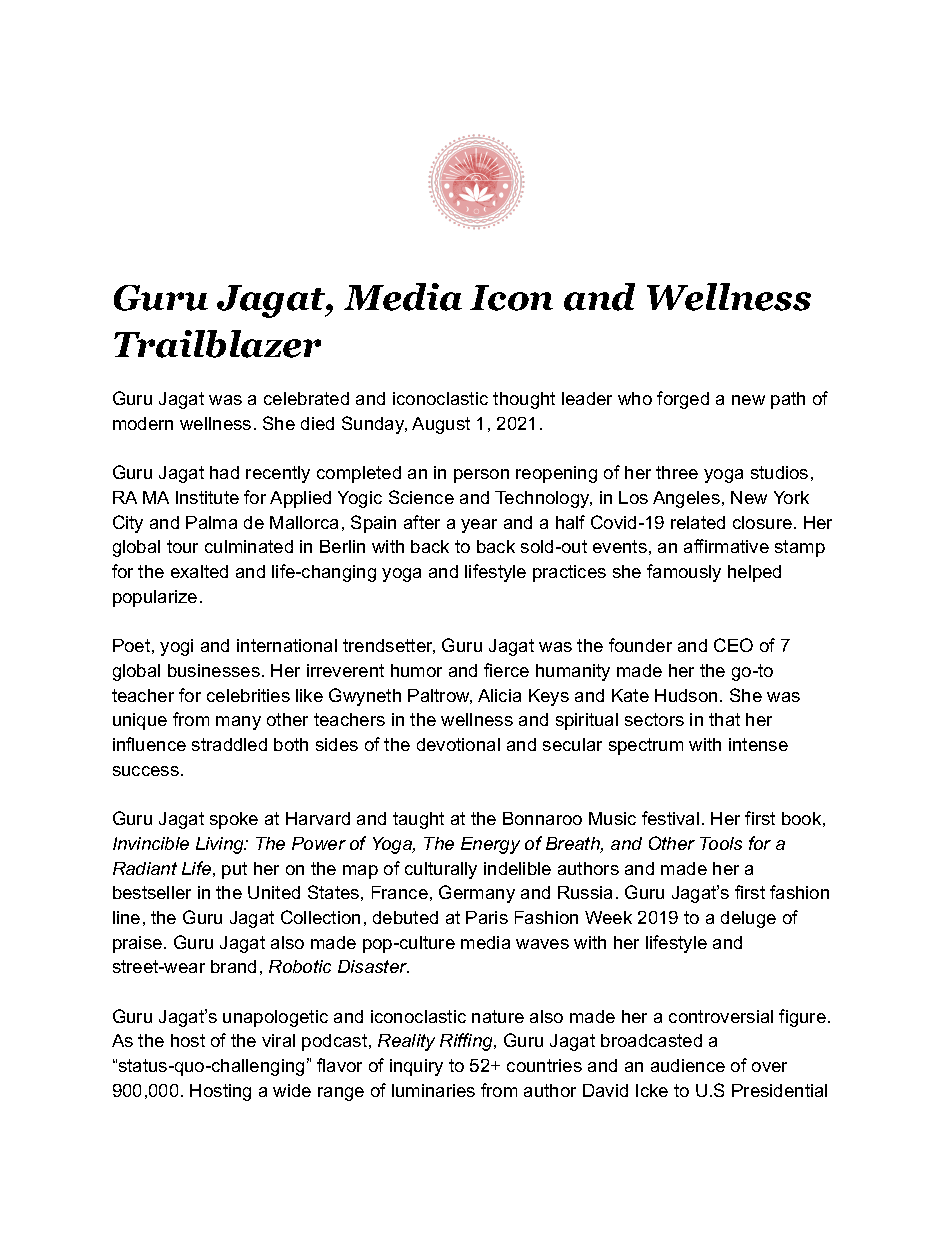 This screenshot has width=952, height=1233. Describe the element at coordinates (234, 870) in the screenshot. I see `put` at that location.
